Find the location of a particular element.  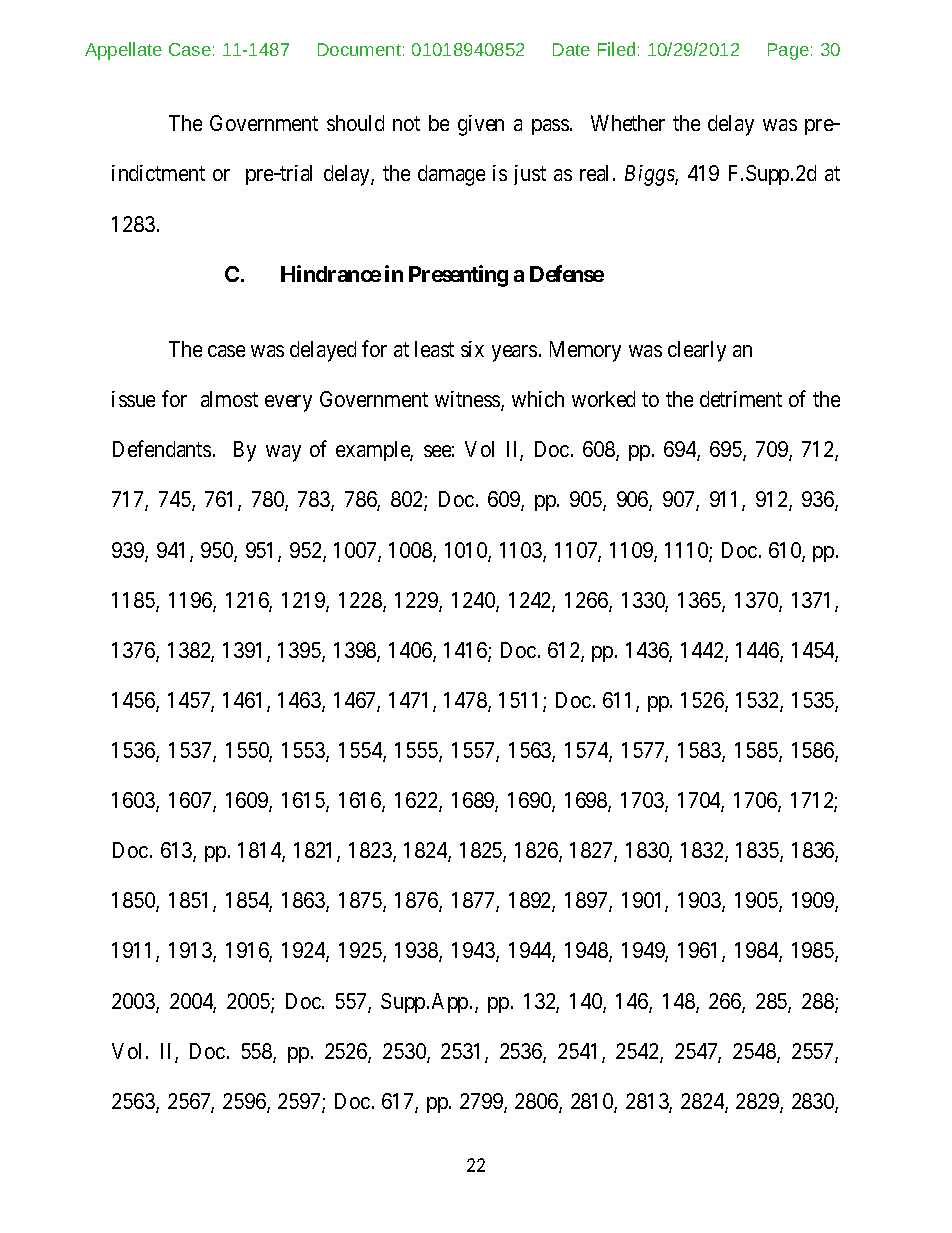

almost is located at coordinates (229, 399).
